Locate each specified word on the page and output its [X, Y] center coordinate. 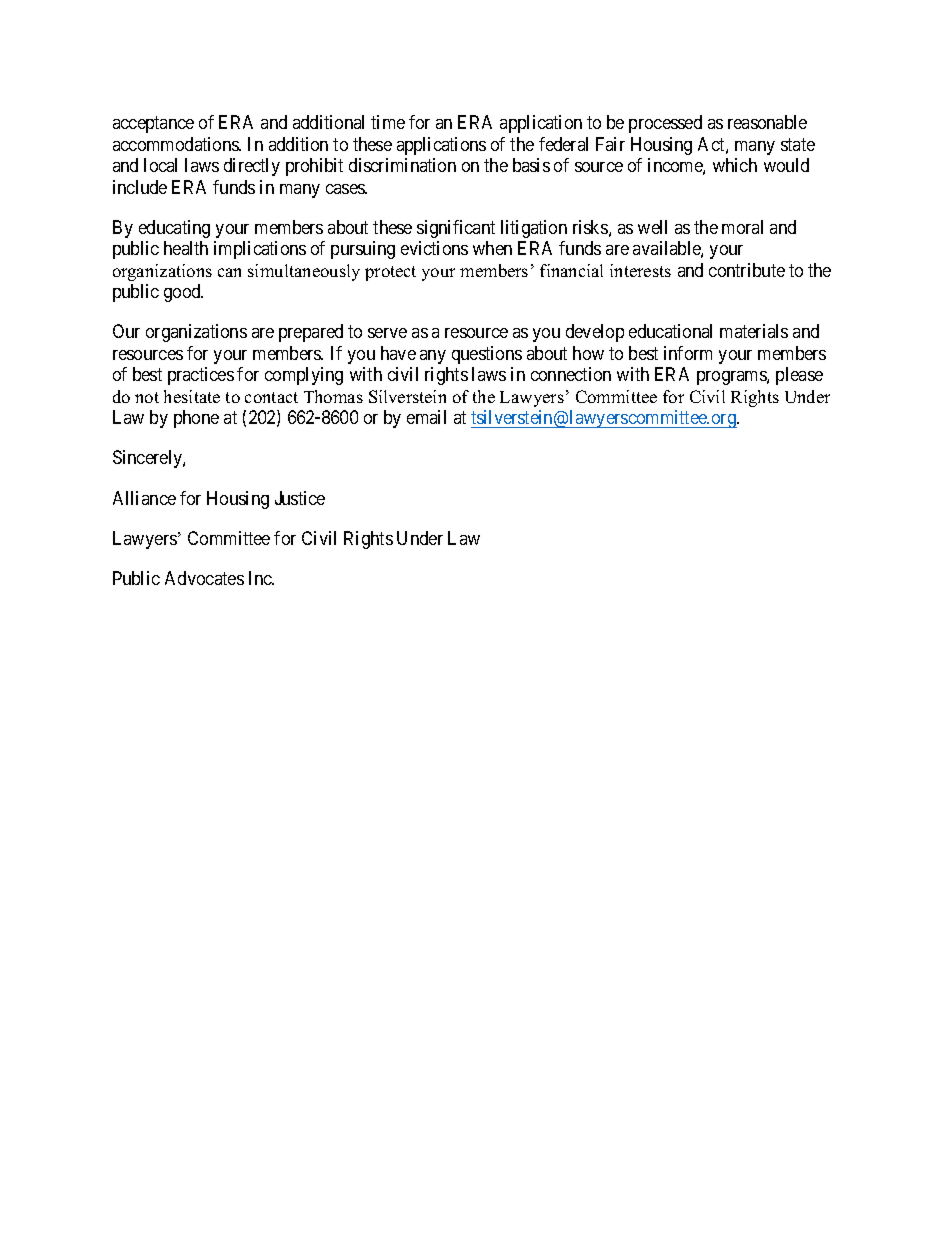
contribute [747, 270]
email [426, 417]
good [183, 293]
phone [196, 419]
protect [390, 273]
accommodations [176, 144]
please [799, 376]
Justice [300, 498]
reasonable [767, 122]
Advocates [204, 578]
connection [571, 374]
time [388, 122]
